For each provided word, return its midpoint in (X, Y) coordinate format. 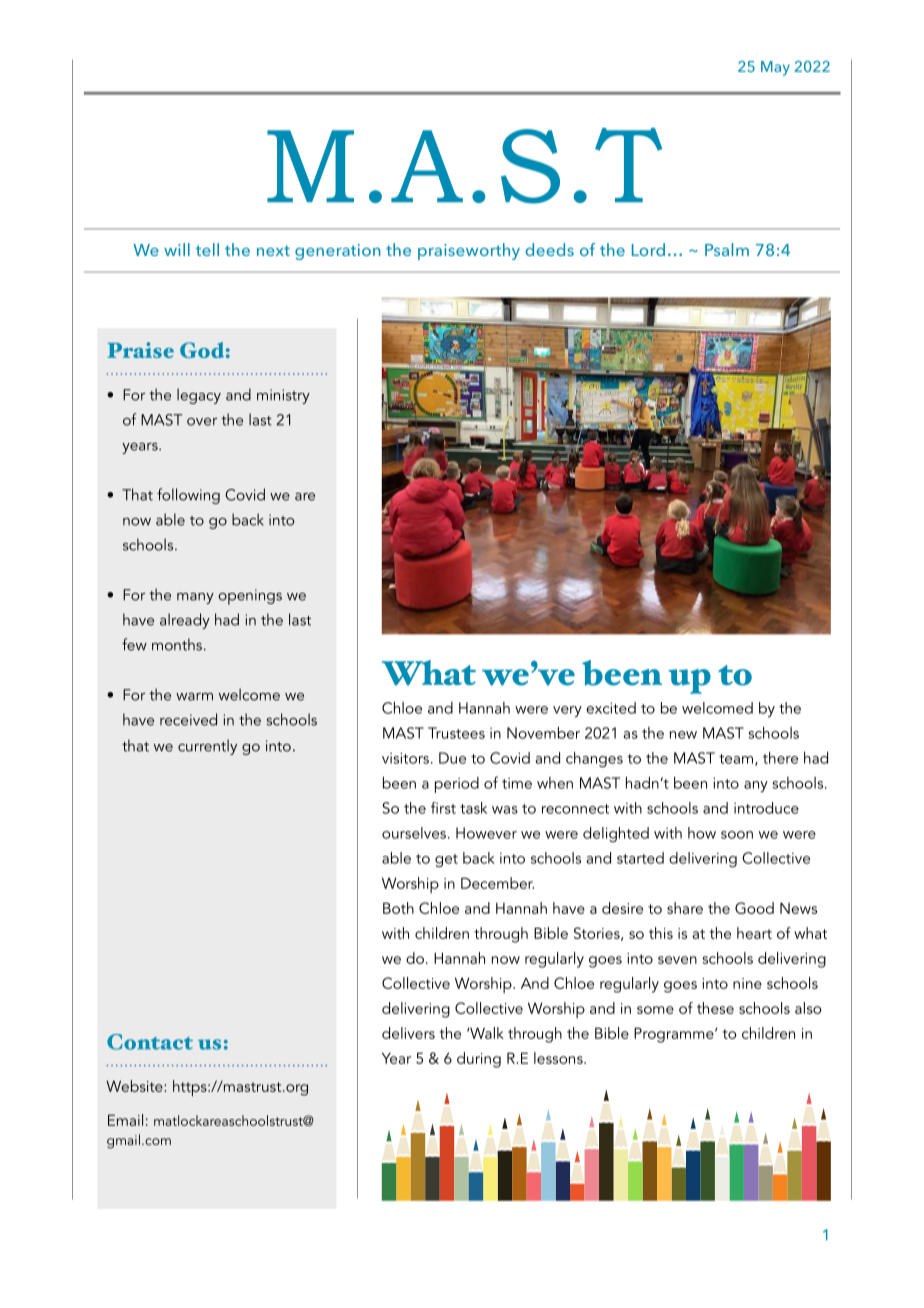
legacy (199, 396)
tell (207, 249)
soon (737, 835)
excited (611, 708)
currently (207, 747)
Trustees (456, 733)
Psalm (727, 249)
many (195, 598)
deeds (549, 249)
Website (135, 1086)
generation (338, 252)
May (775, 68)
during (479, 1060)
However (486, 833)
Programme (675, 1035)
